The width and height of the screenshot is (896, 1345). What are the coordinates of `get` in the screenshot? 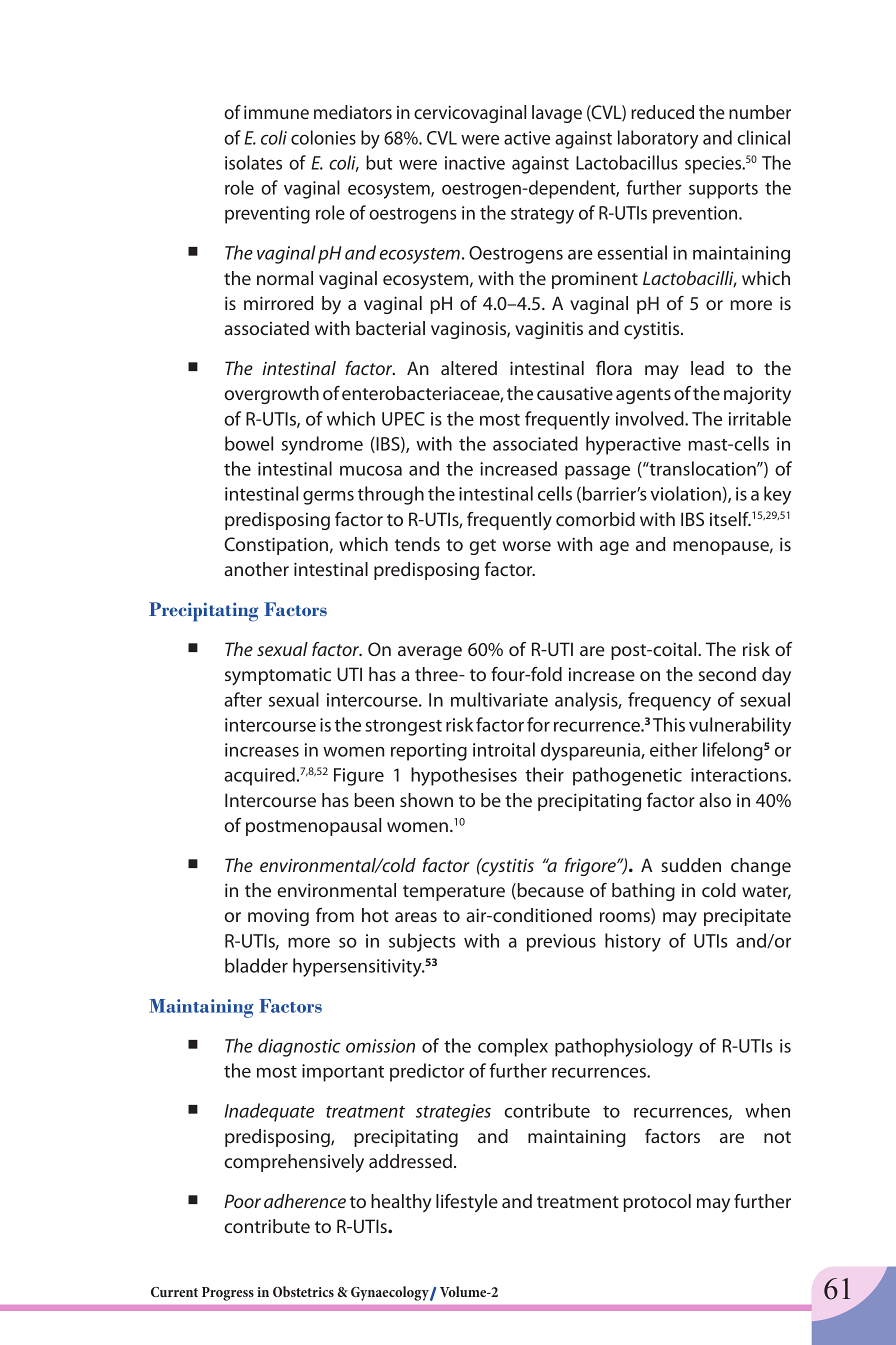 It's located at (482, 547).
